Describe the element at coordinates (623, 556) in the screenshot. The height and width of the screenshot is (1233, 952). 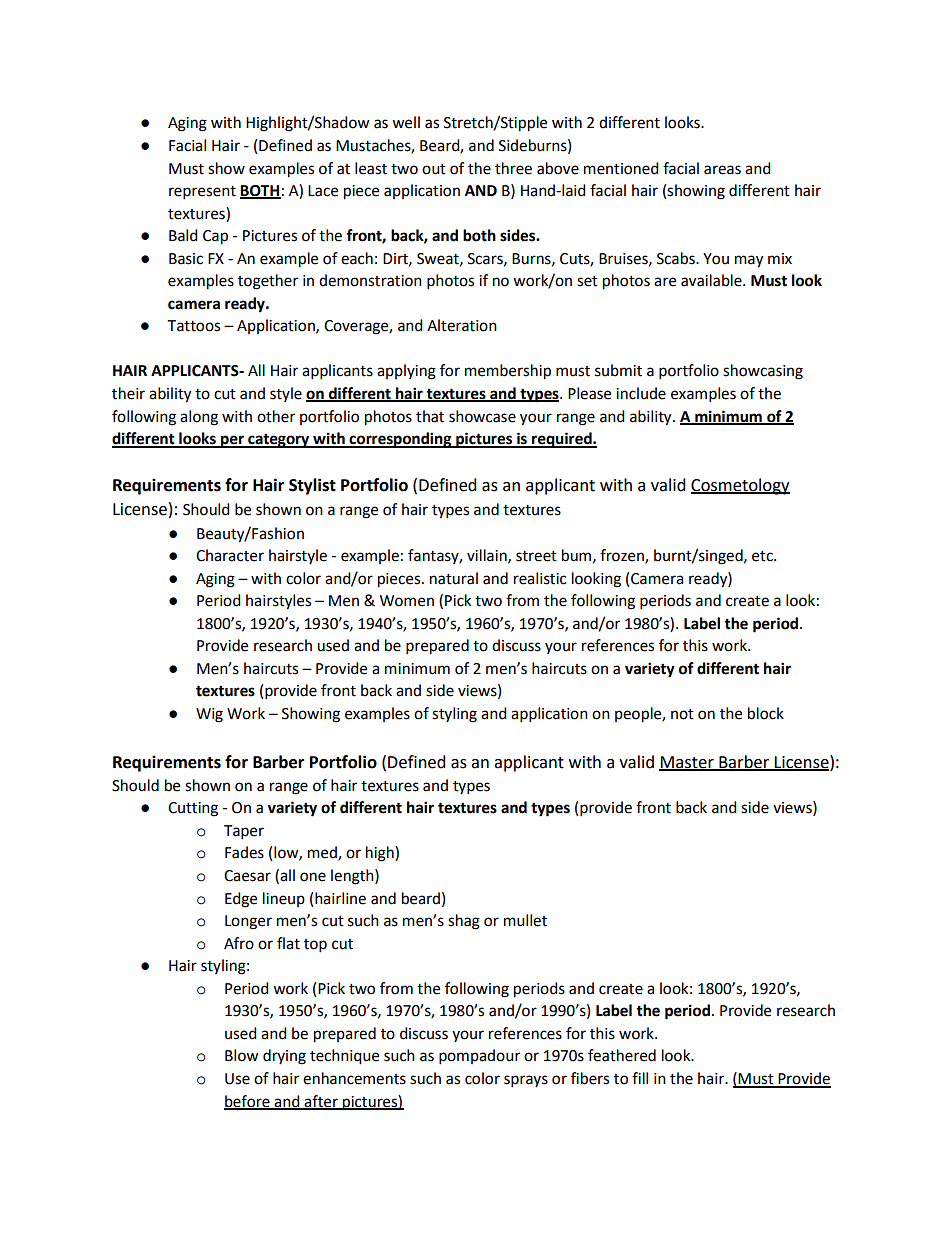
I see `frozen` at that location.
